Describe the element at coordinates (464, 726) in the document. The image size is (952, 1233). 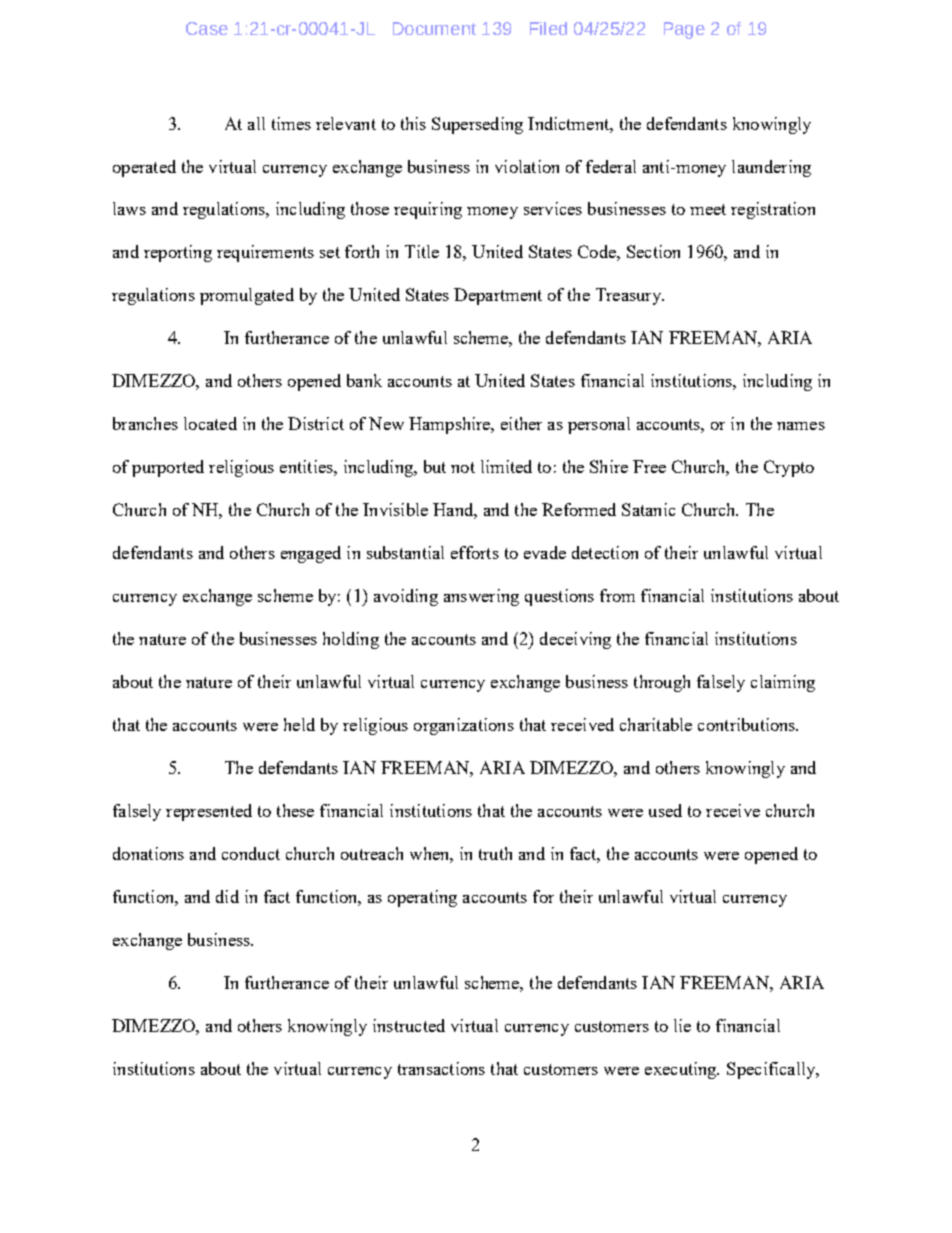
I see `organizations` at that location.
